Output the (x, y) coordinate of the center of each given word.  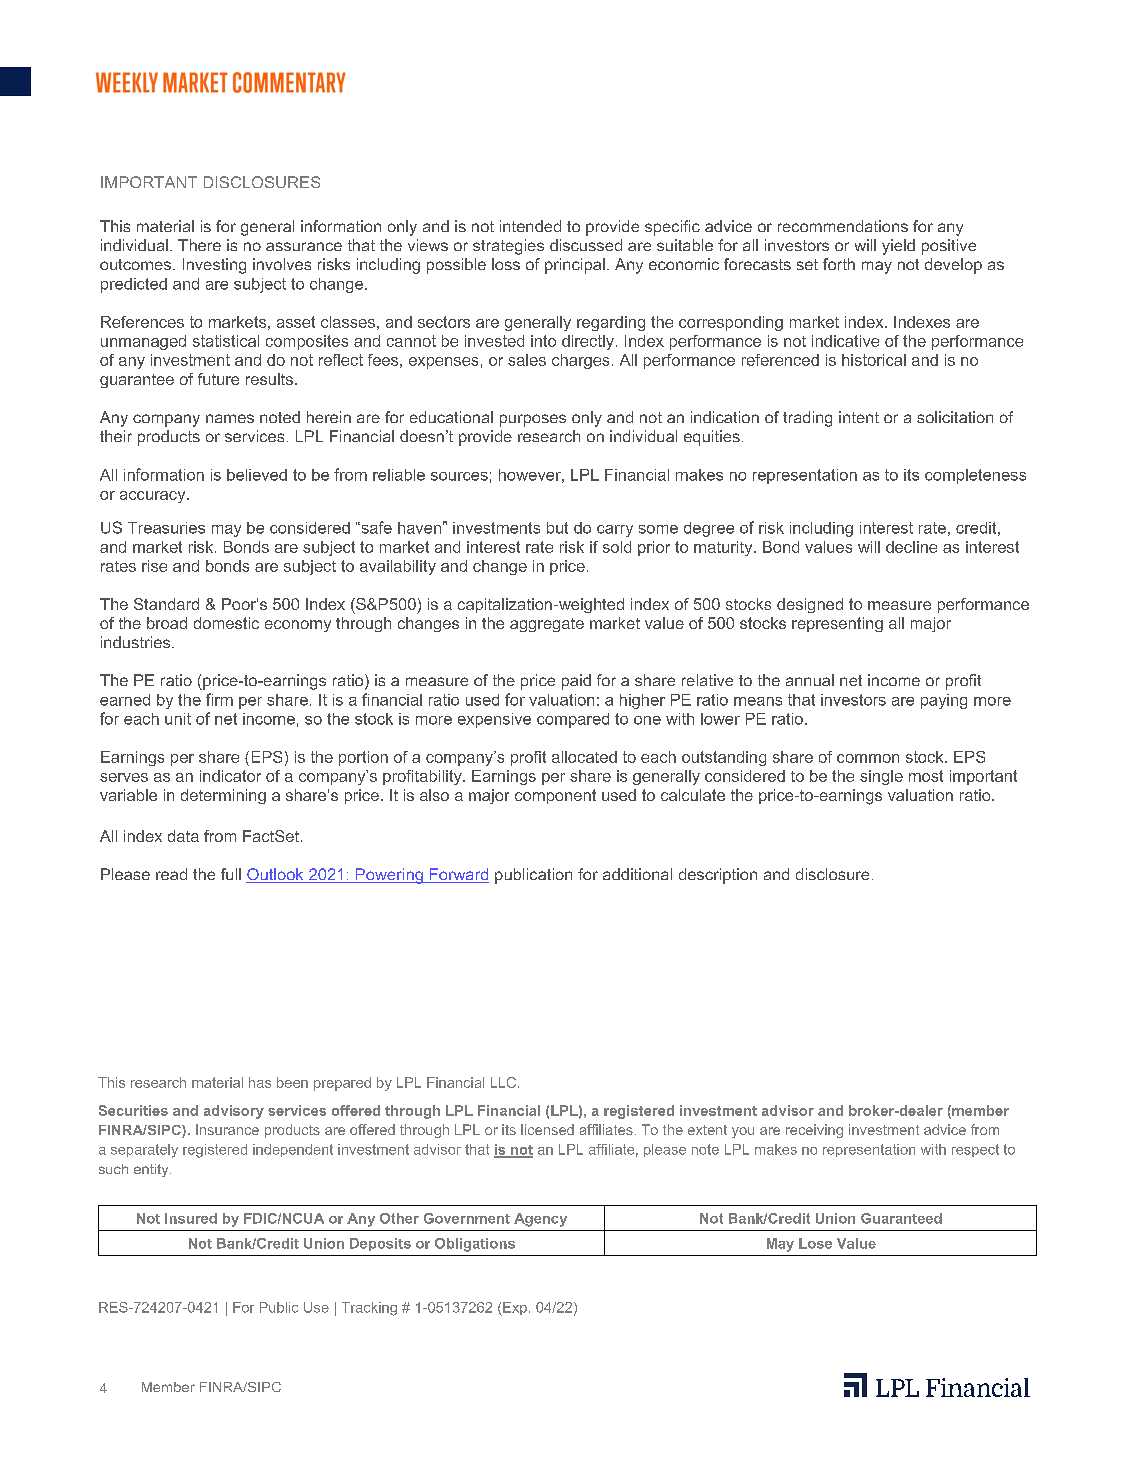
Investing (214, 266)
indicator (230, 776)
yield (898, 247)
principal (575, 266)
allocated (584, 757)
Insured (191, 1218)
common (868, 758)
